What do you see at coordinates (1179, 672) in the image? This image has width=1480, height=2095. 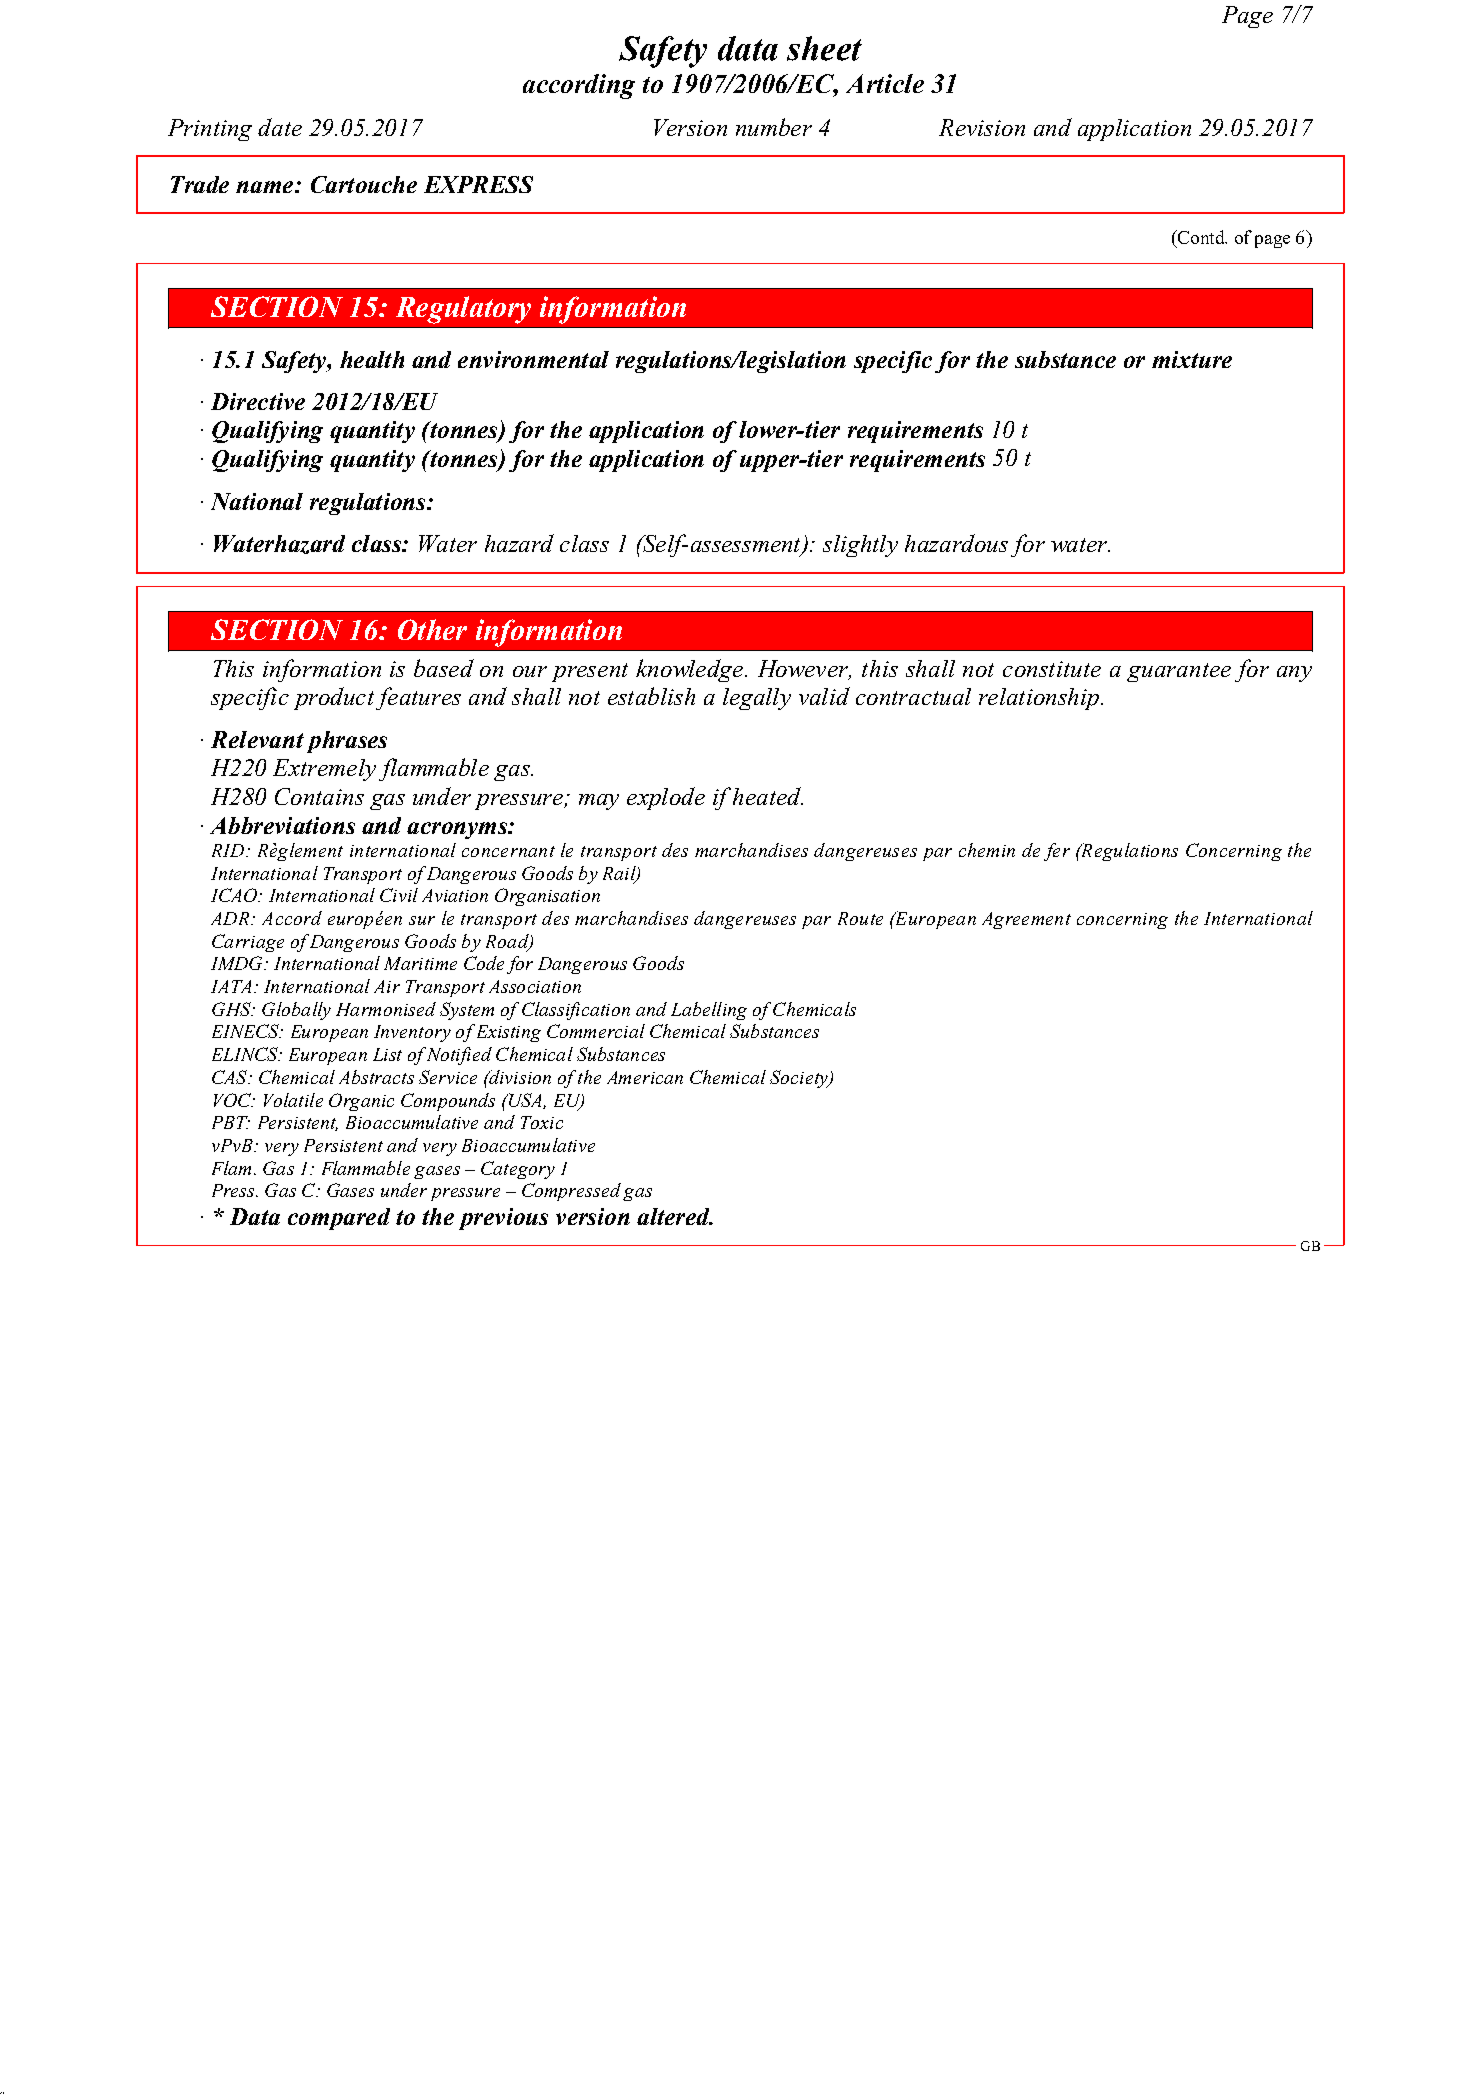 I see `guarantee` at bounding box center [1179, 672].
